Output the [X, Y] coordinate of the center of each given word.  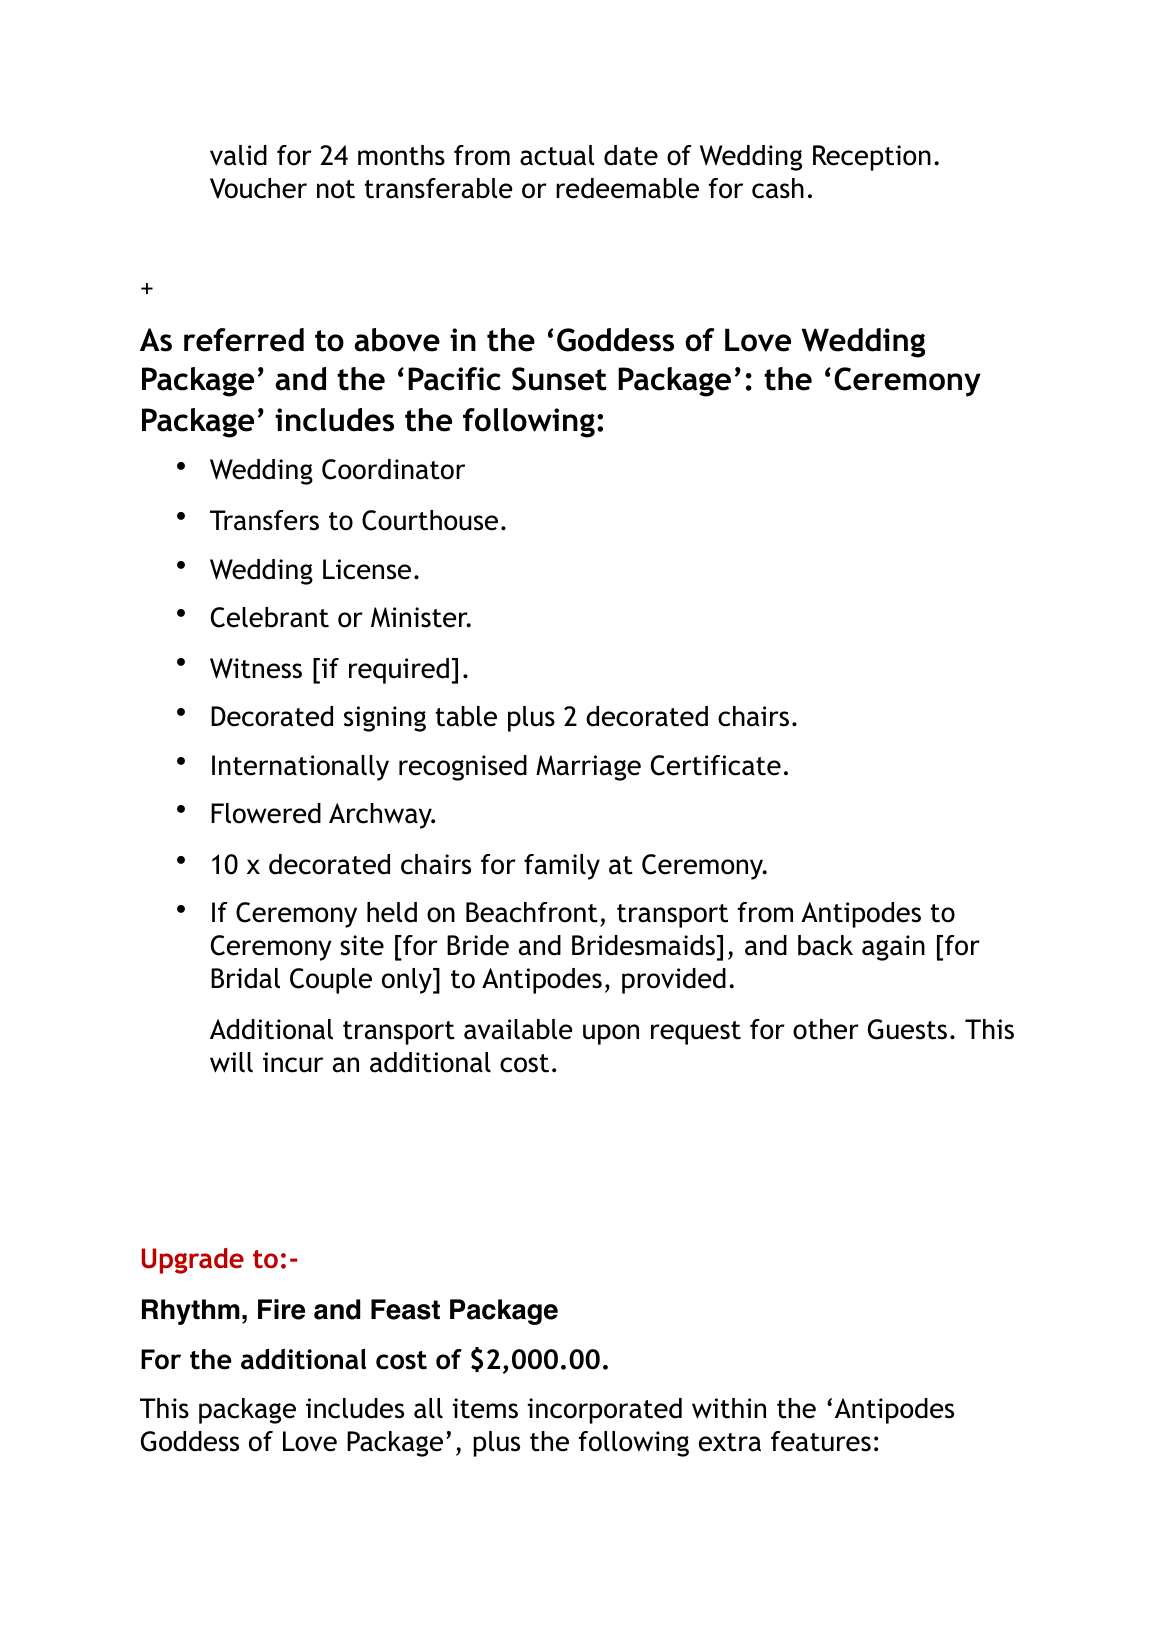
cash [778, 188]
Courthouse [430, 520]
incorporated [605, 1411]
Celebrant [270, 617]
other [826, 1029]
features [821, 1441]
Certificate [716, 765]
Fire [281, 1309]
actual [557, 155]
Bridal [245, 978]
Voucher [258, 188]
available [518, 1029]
